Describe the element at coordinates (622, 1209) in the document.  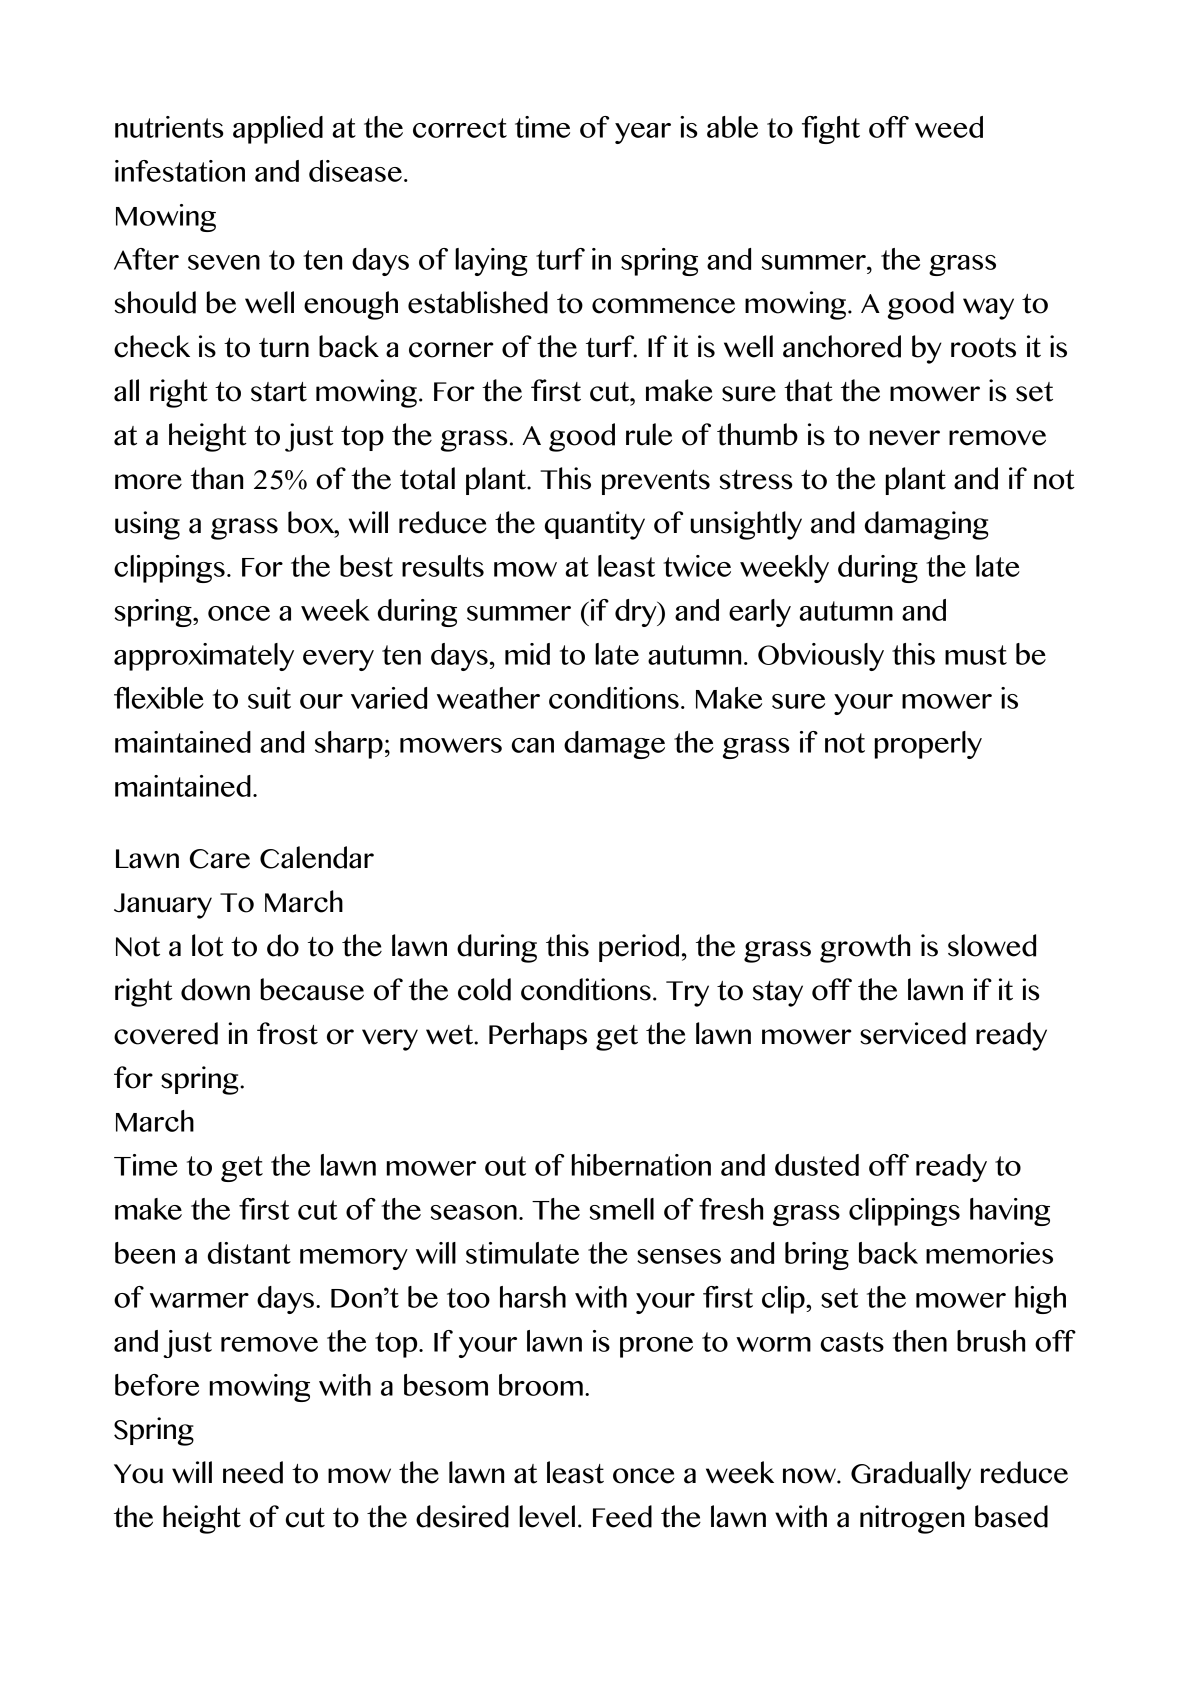
I see `smell` at that location.
